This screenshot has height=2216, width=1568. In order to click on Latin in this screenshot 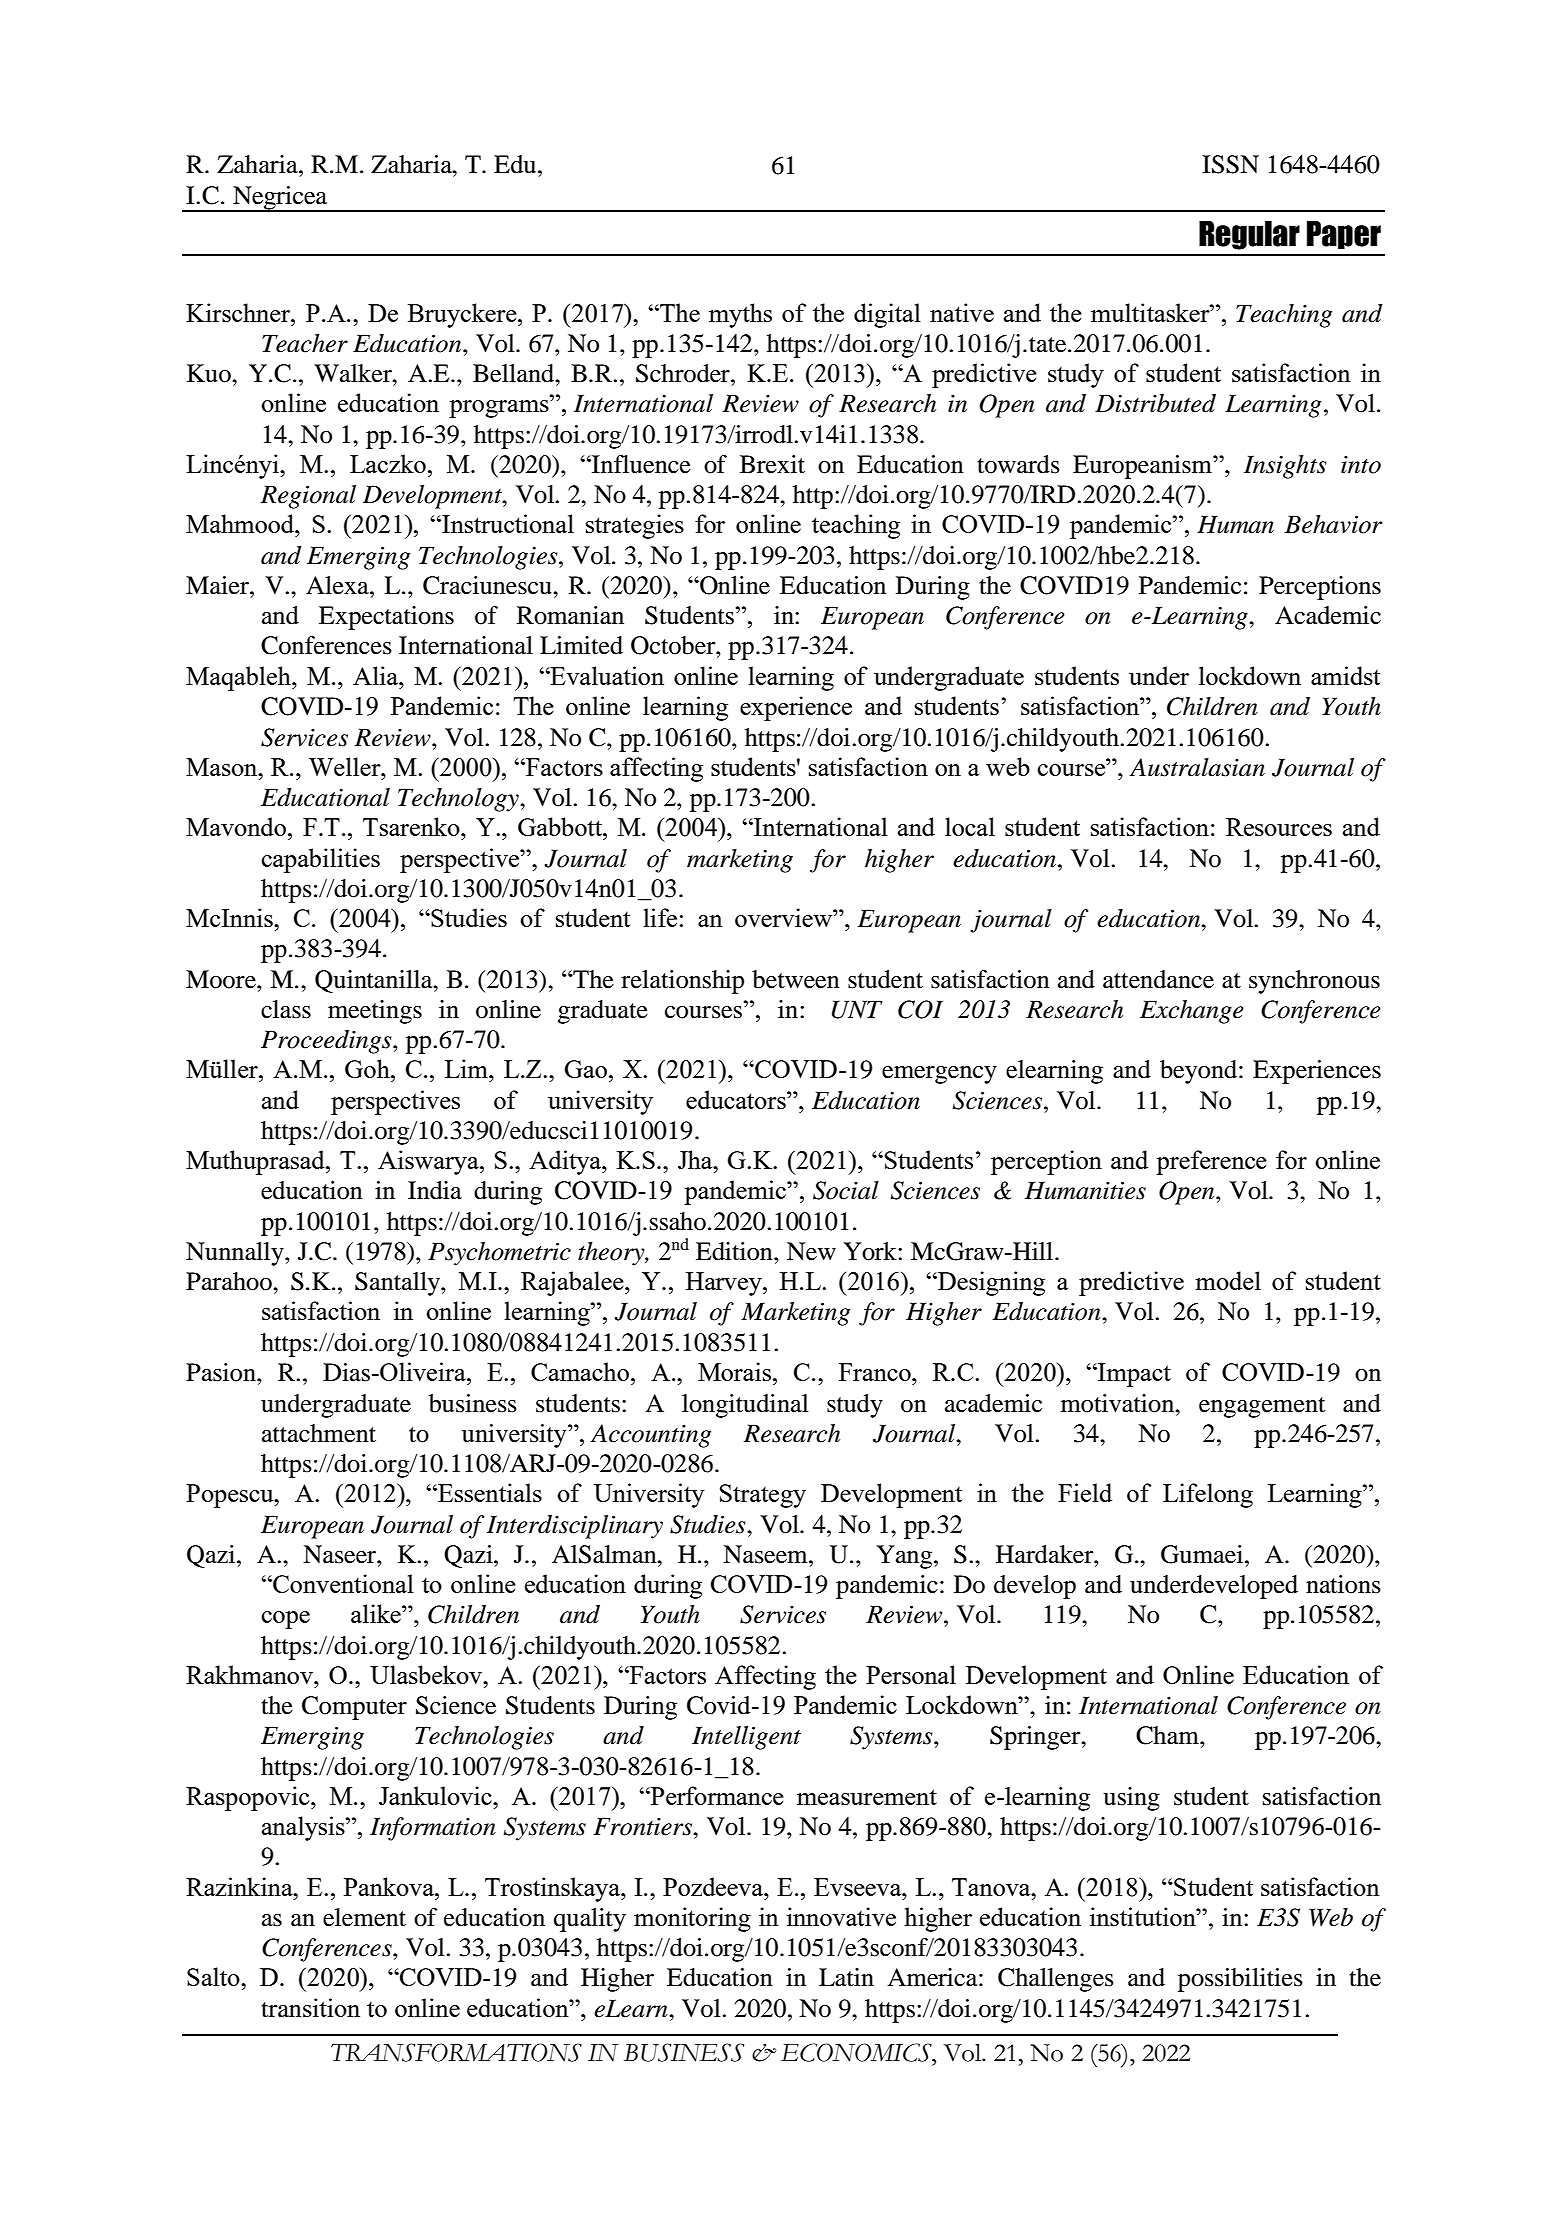, I will do `click(846, 1977)`.
